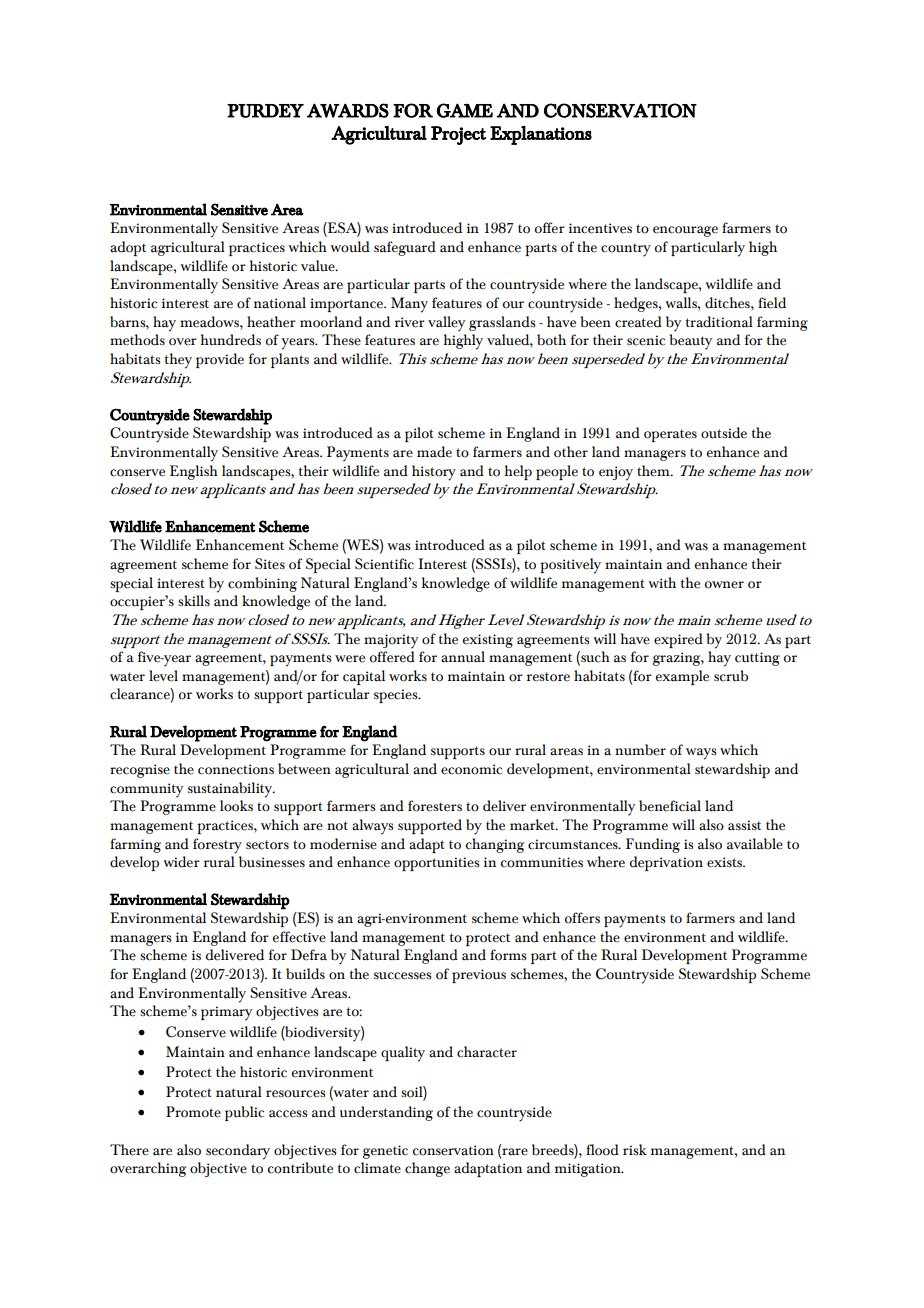  I want to click on outside, so click(724, 433).
